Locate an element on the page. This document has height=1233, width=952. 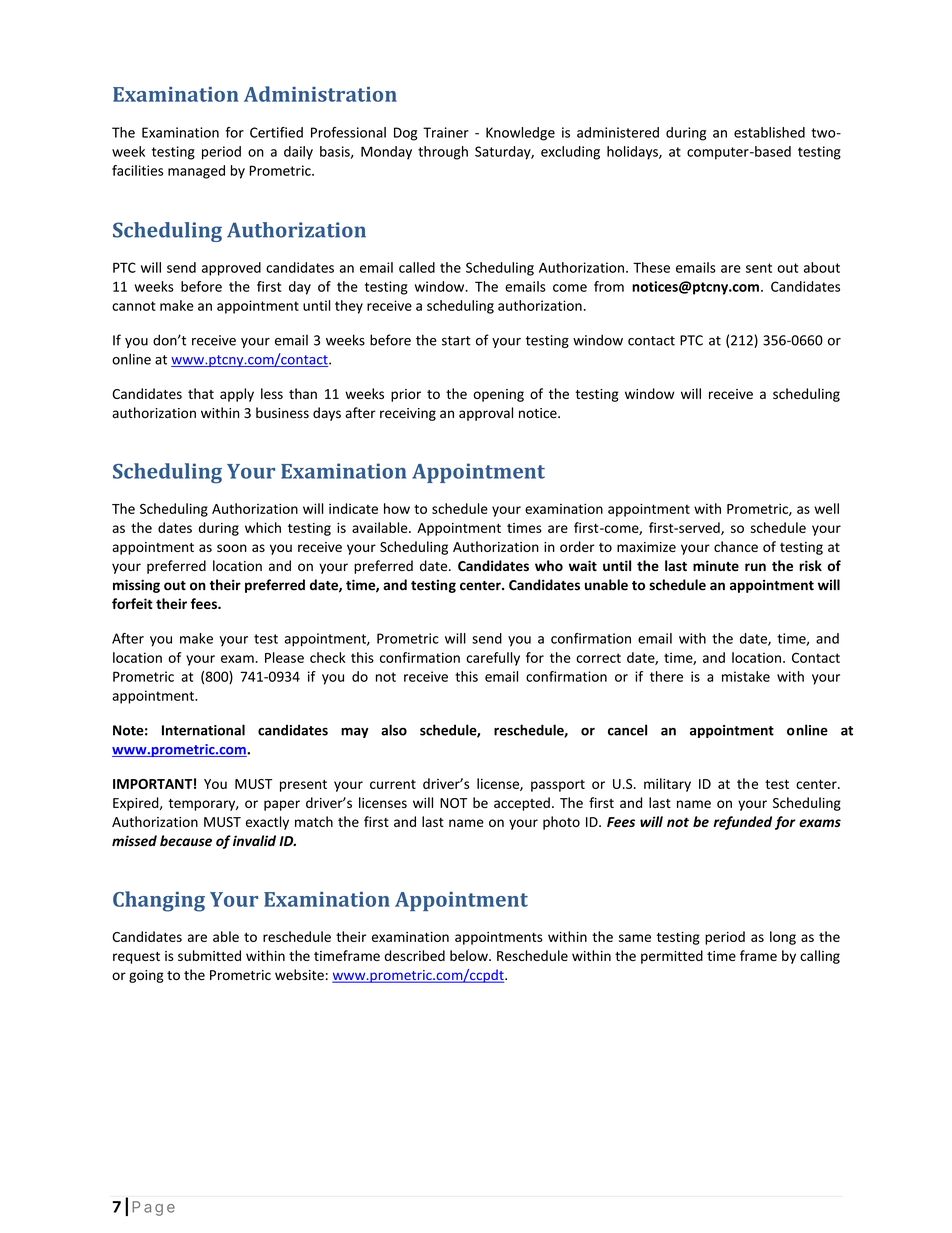
submitted is located at coordinates (209, 955).
